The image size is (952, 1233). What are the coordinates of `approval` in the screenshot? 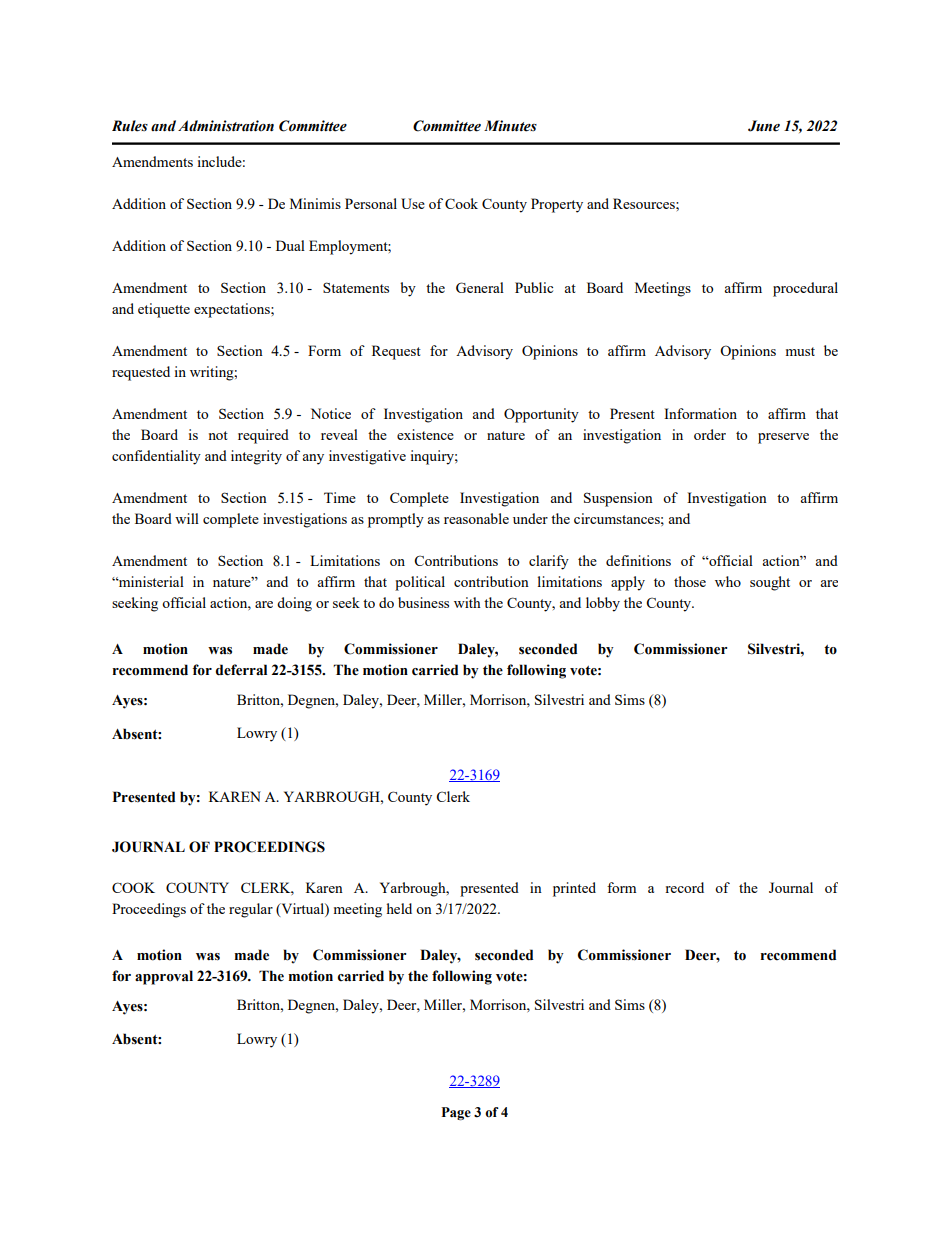 It's located at (164, 977).
